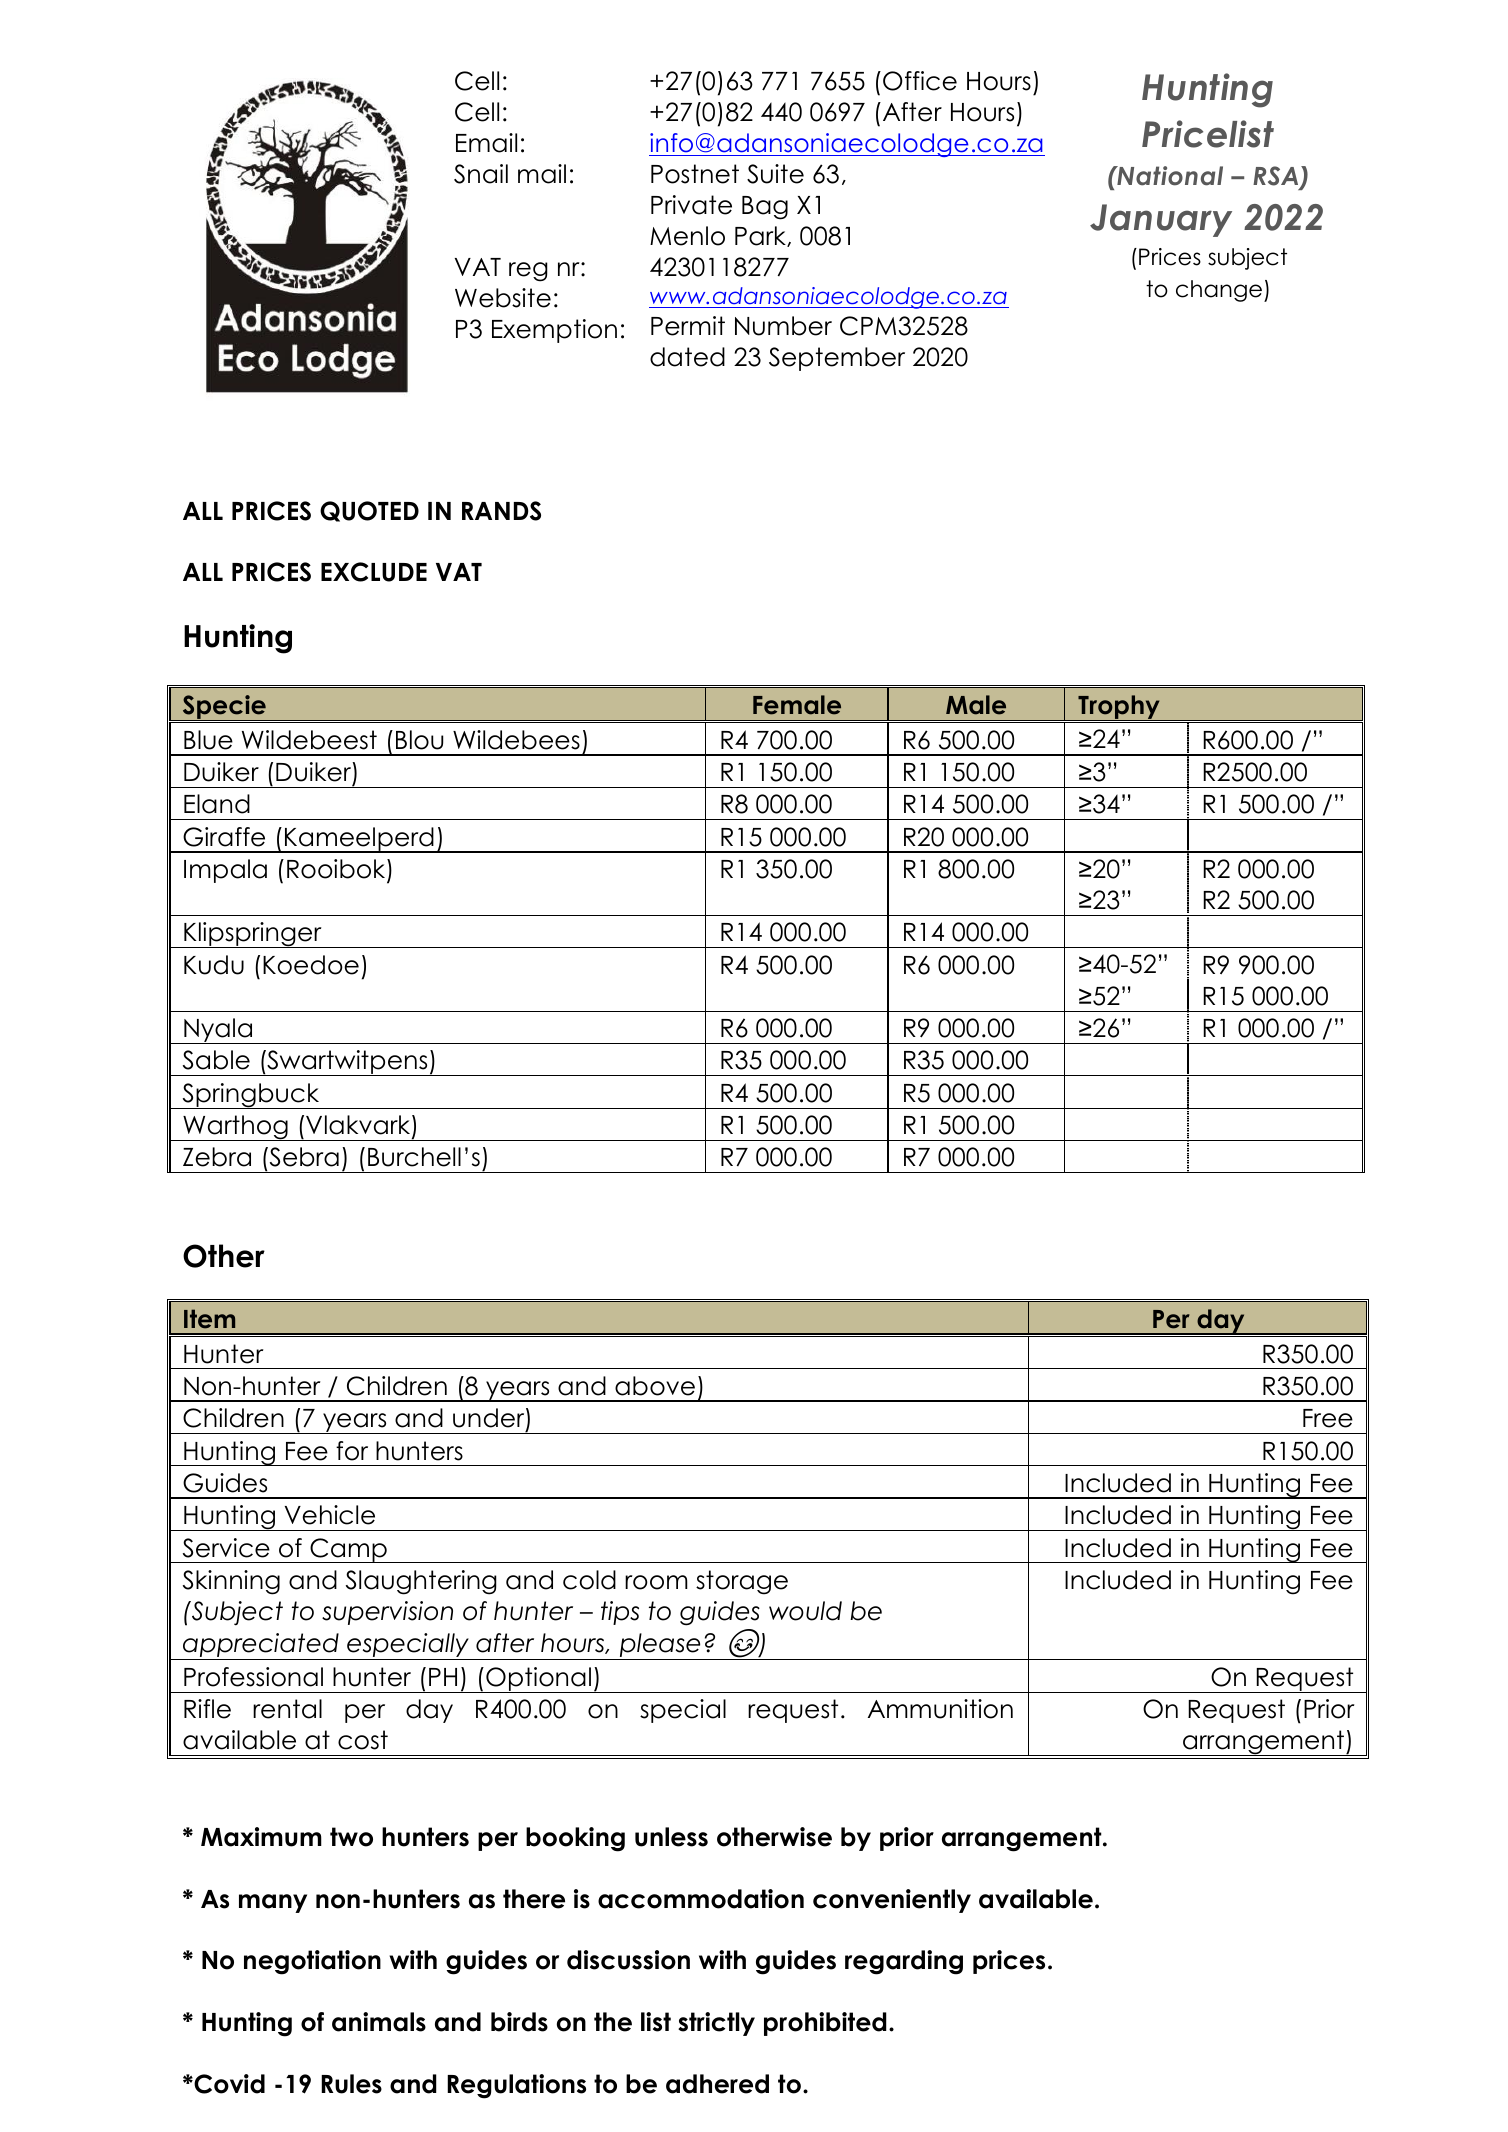 This screenshot has width=1508, height=2132. What do you see at coordinates (481, 174) in the screenshot?
I see `Snail` at bounding box center [481, 174].
